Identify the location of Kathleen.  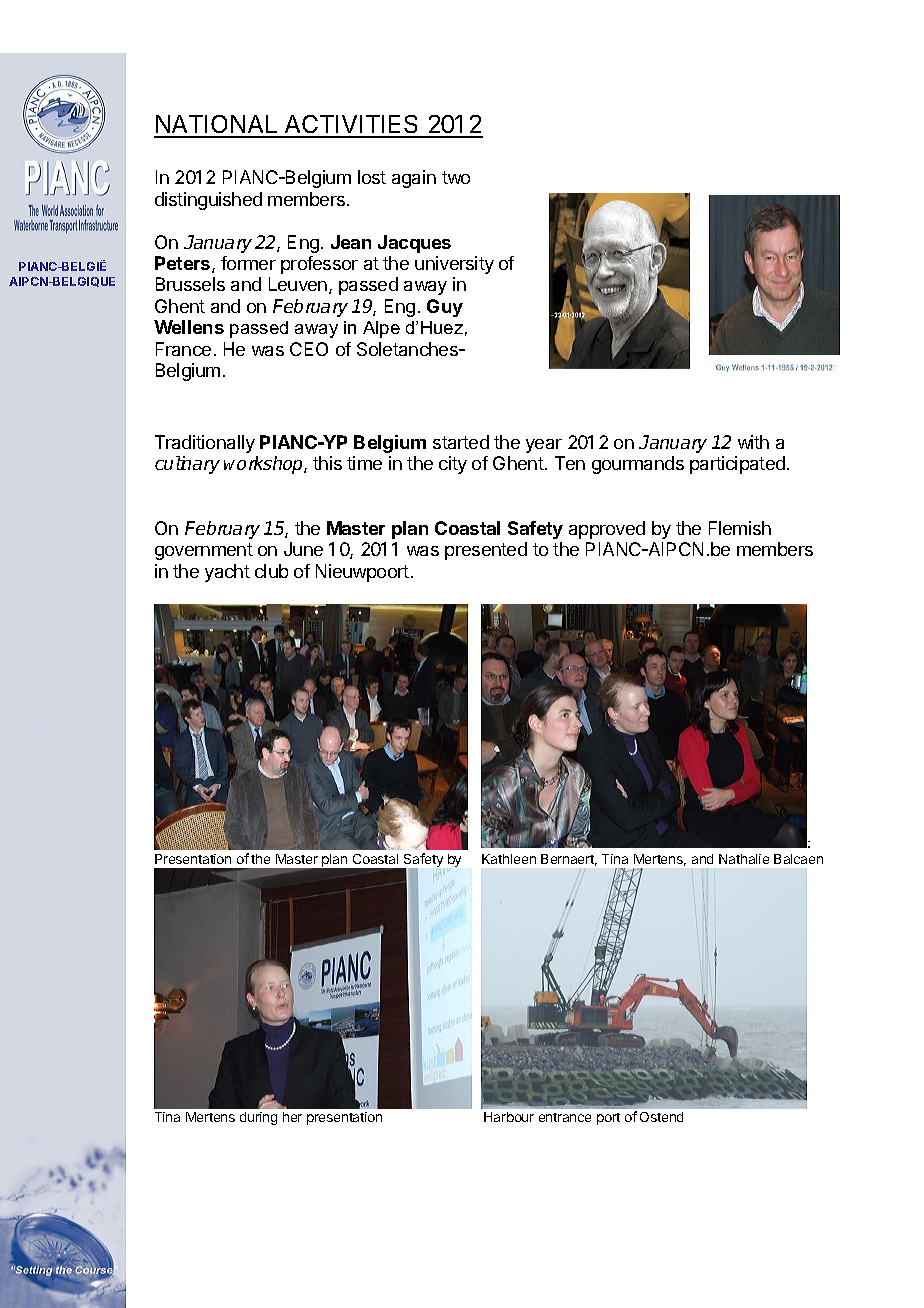
(509, 859).
